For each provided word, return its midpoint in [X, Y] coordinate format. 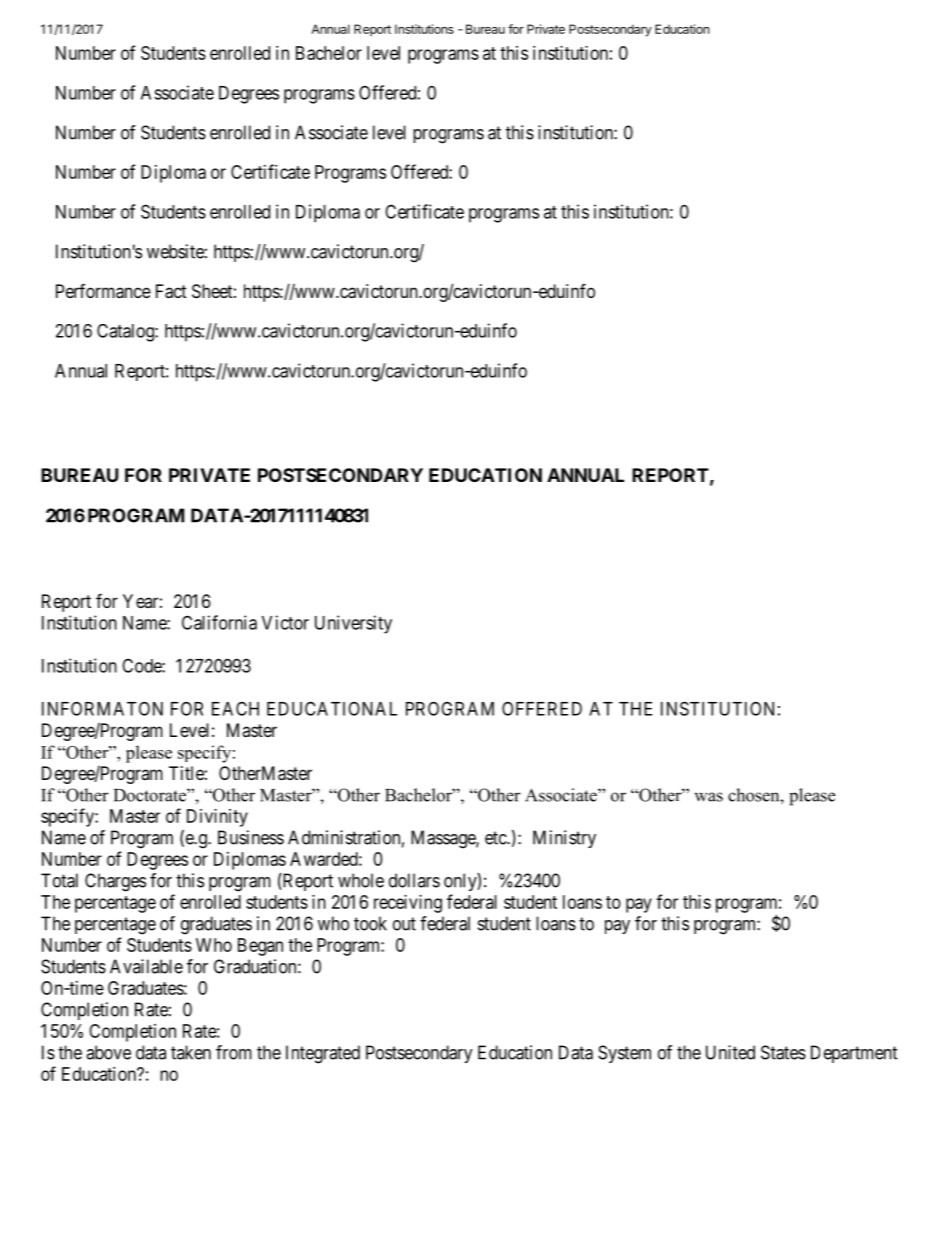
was [708, 797]
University [353, 624]
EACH [235, 708]
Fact [171, 291]
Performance [103, 291]
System [624, 1054]
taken [191, 1052]
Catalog [126, 333]
